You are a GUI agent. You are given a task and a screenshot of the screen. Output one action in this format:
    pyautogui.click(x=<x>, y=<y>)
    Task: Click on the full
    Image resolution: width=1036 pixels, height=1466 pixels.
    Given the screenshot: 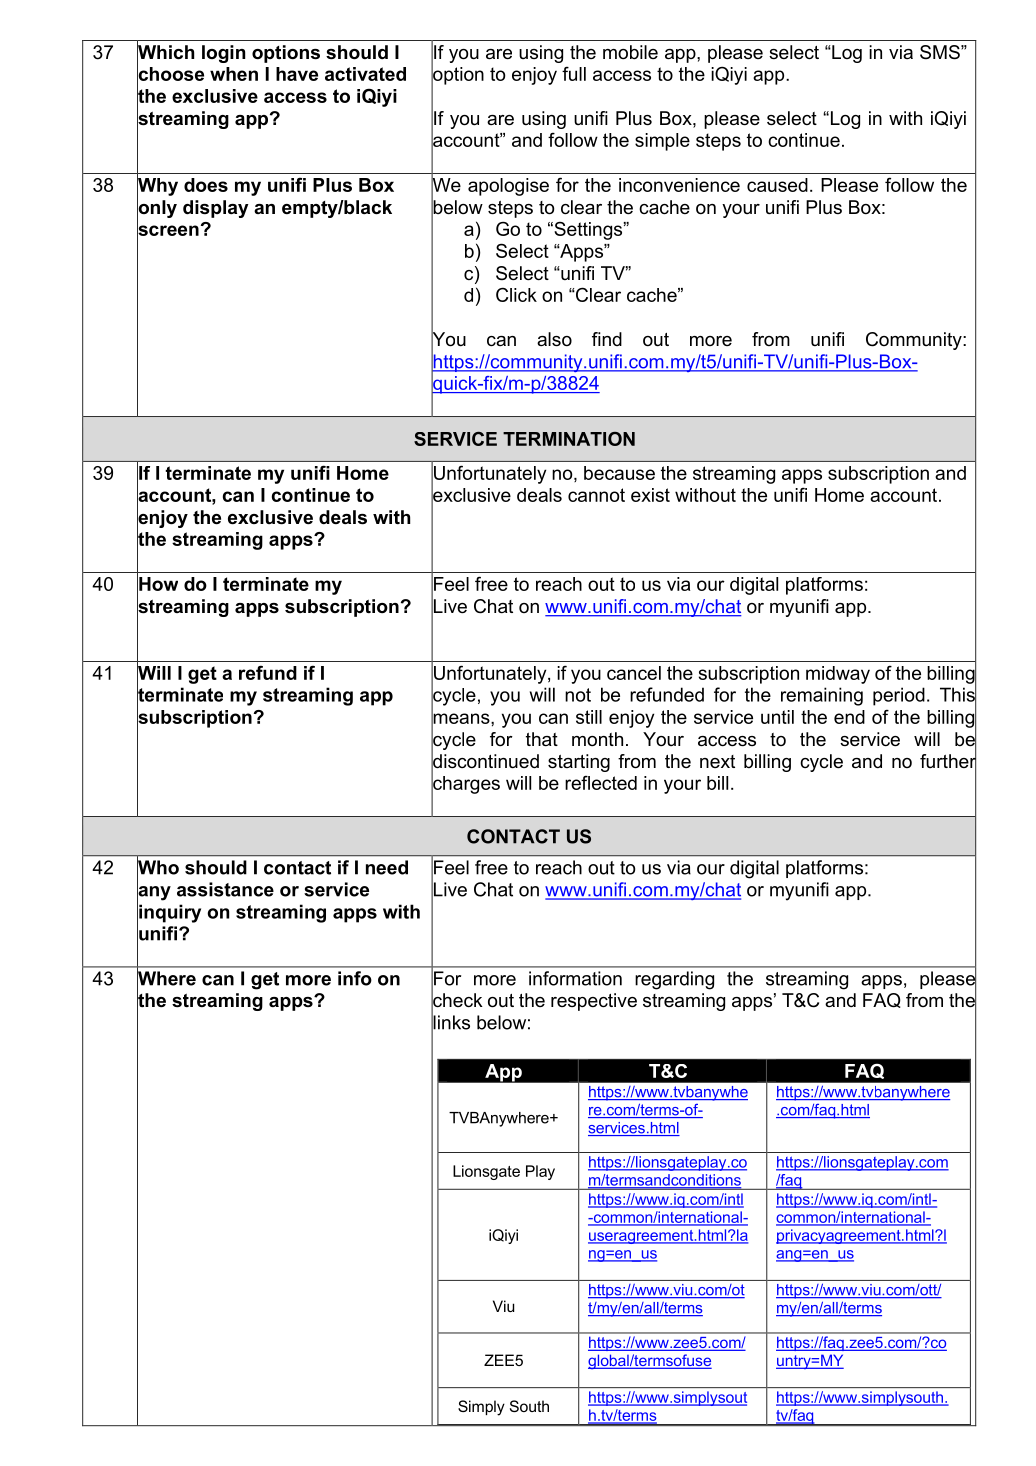 What is the action you would take?
    pyautogui.click(x=574, y=74)
